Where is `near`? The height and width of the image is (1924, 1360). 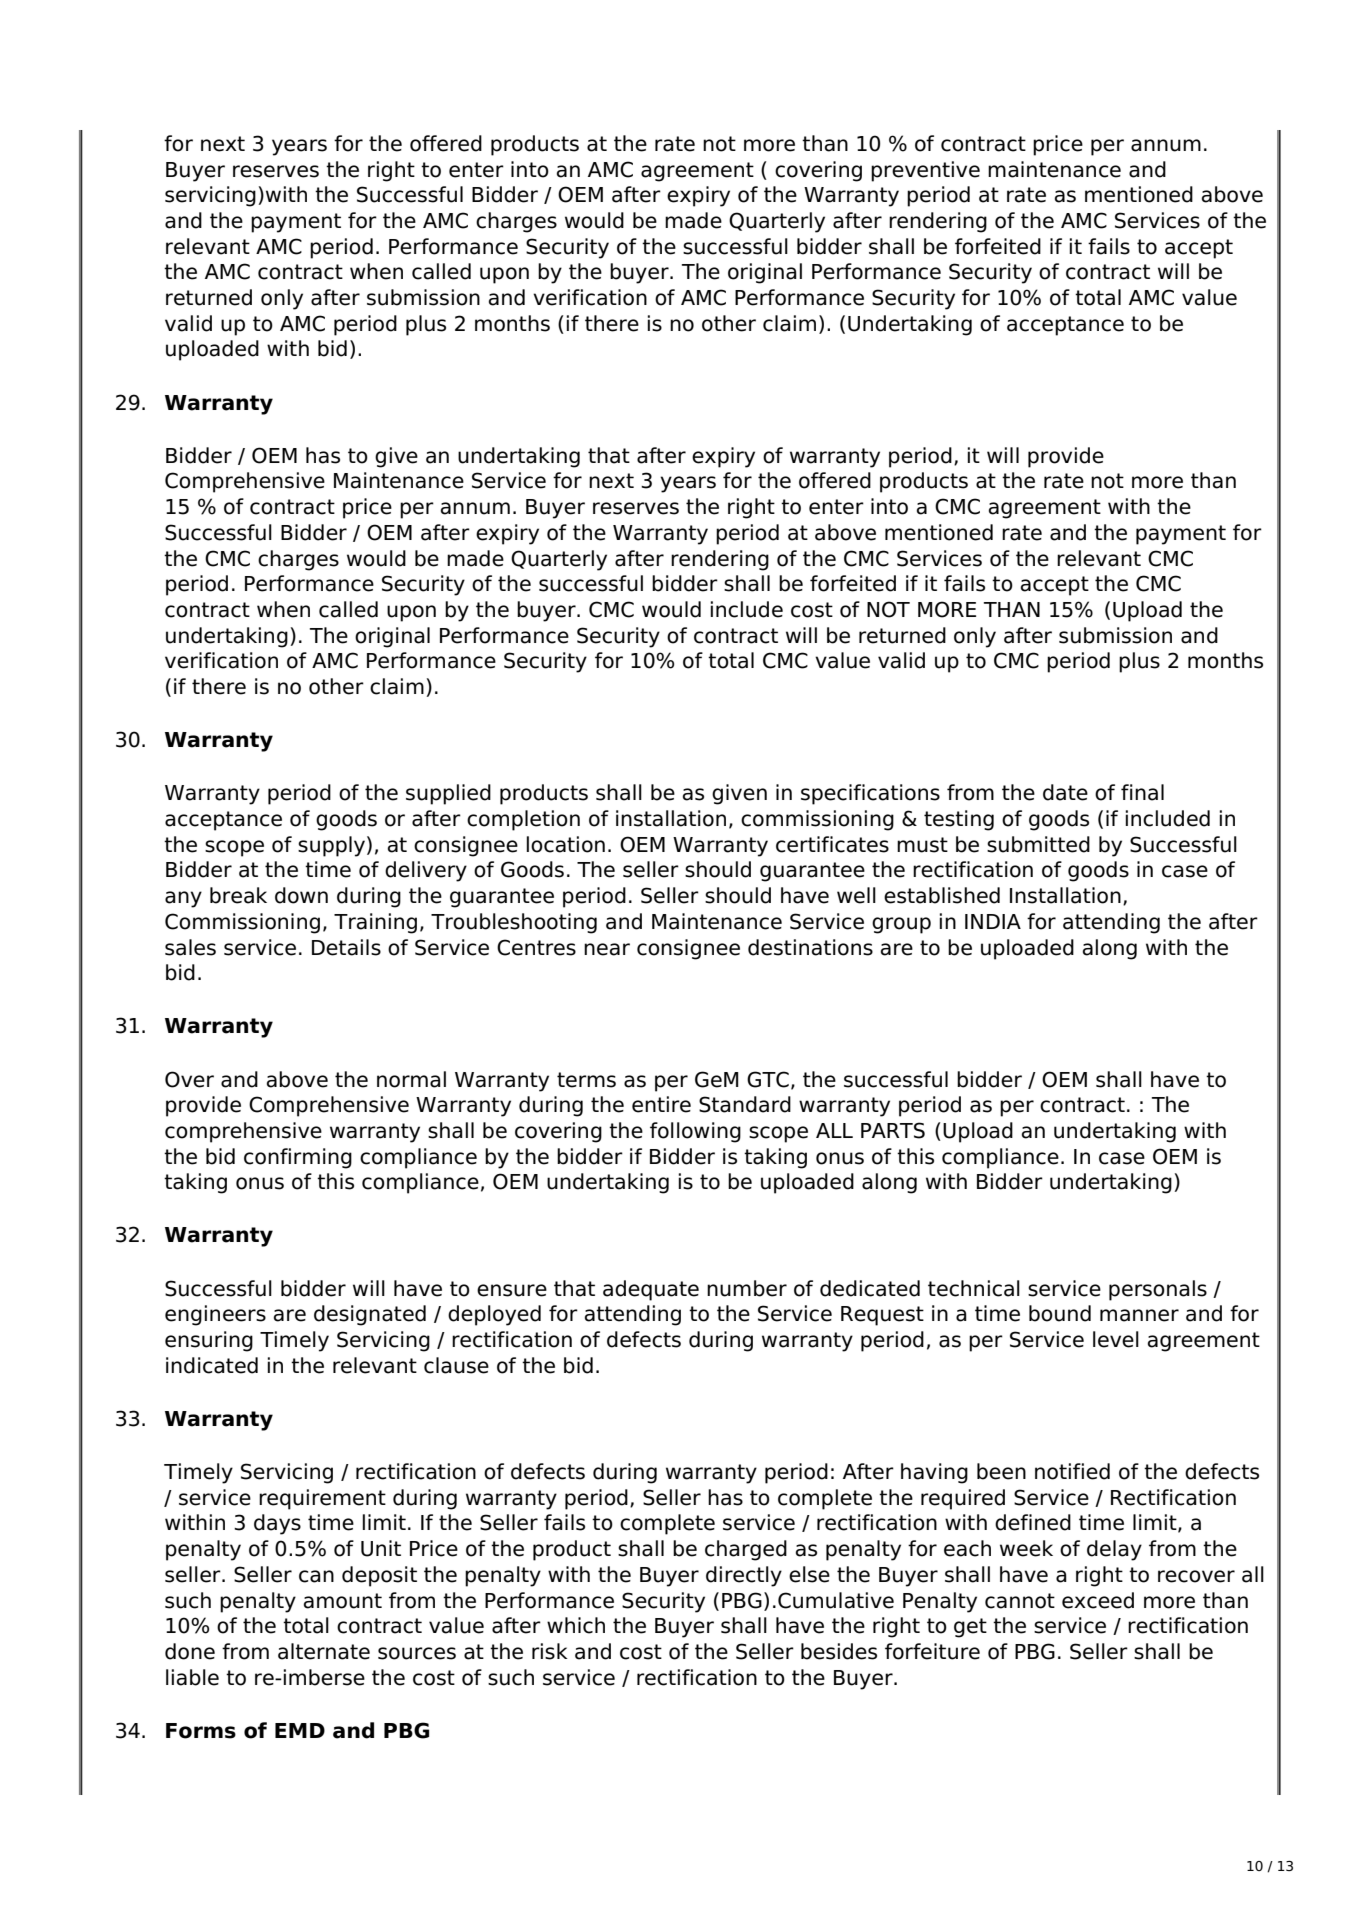 near is located at coordinates (607, 949).
